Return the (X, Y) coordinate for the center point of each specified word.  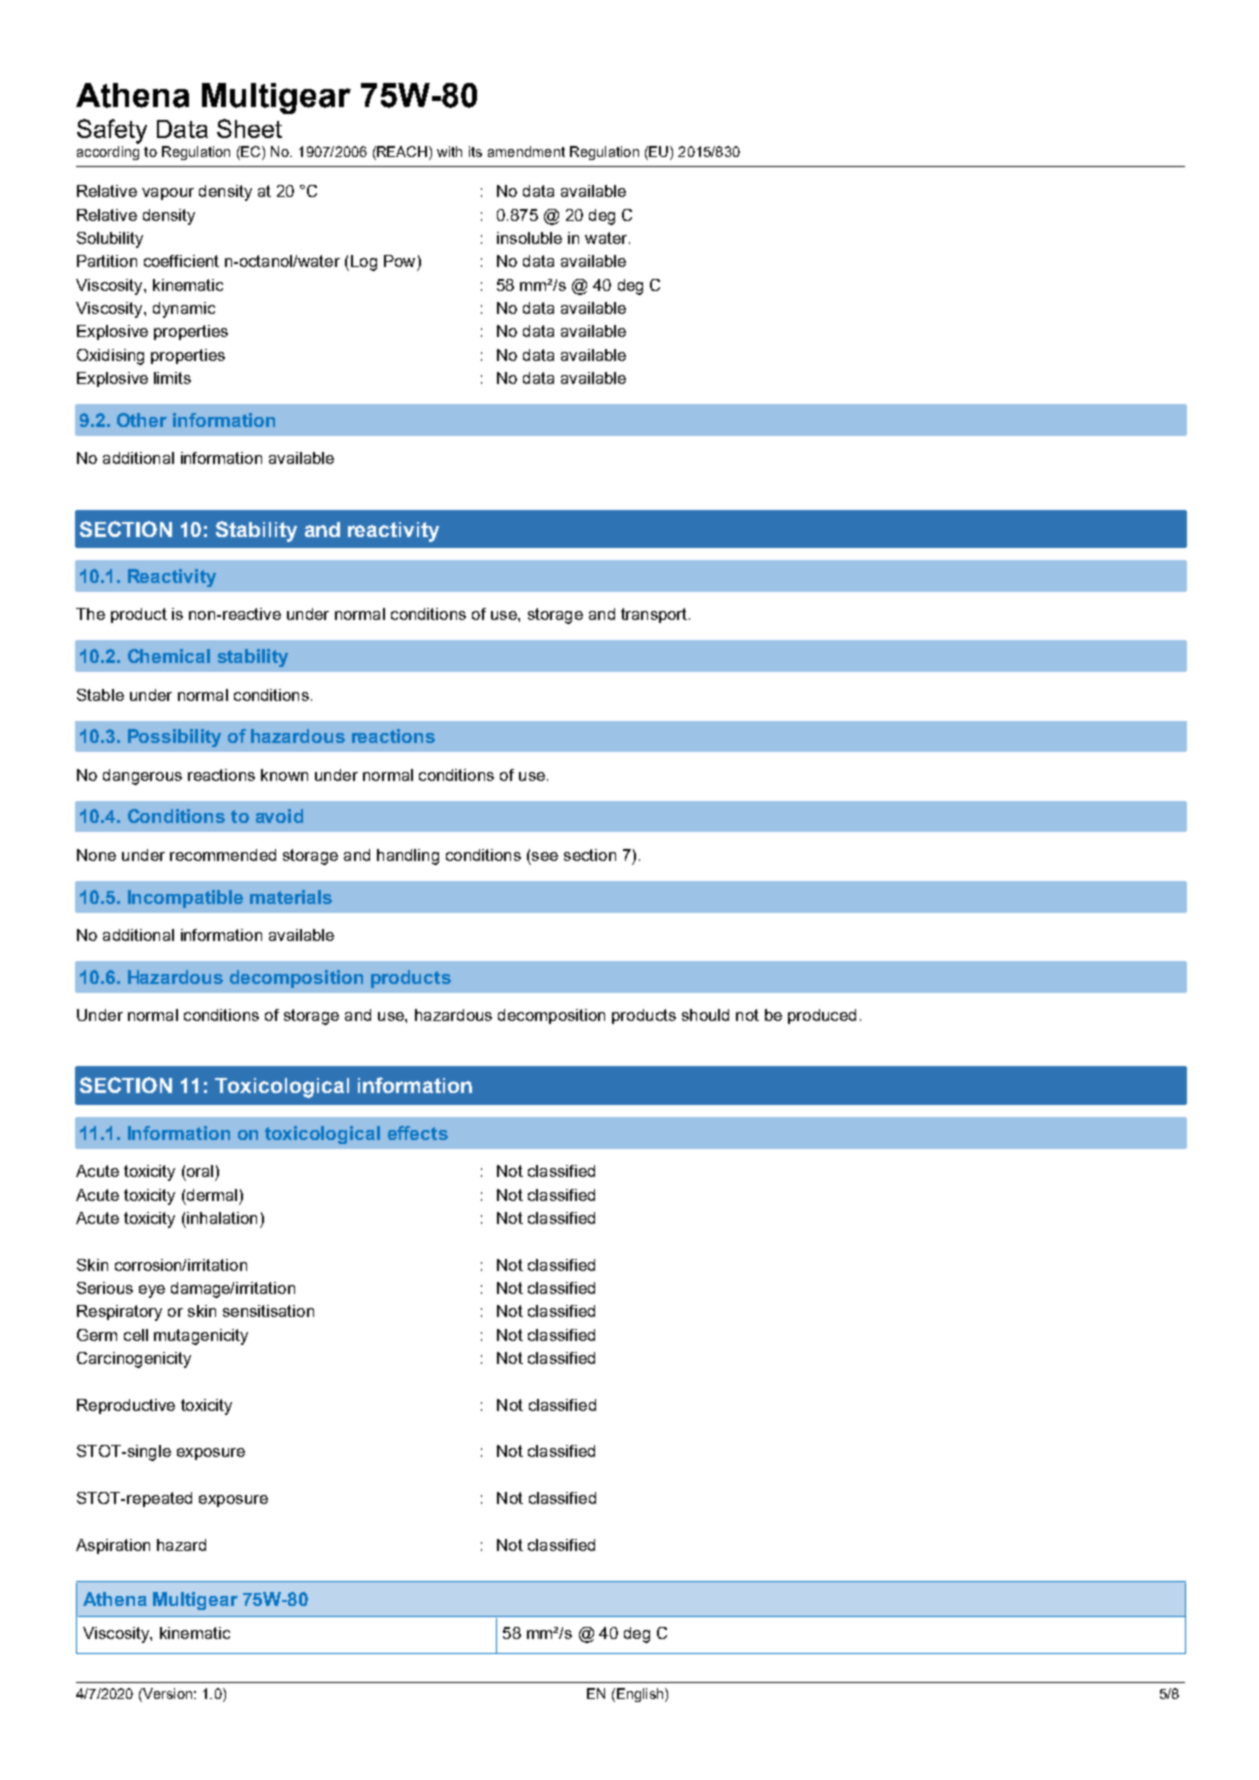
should (705, 1015)
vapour (168, 194)
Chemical (169, 656)
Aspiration (113, 1546)
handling (408, 857)
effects (418, 1133)
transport (655, 615)
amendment (526, 151)
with (449, 151)
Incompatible (185, 899)
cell (136, 1335)
